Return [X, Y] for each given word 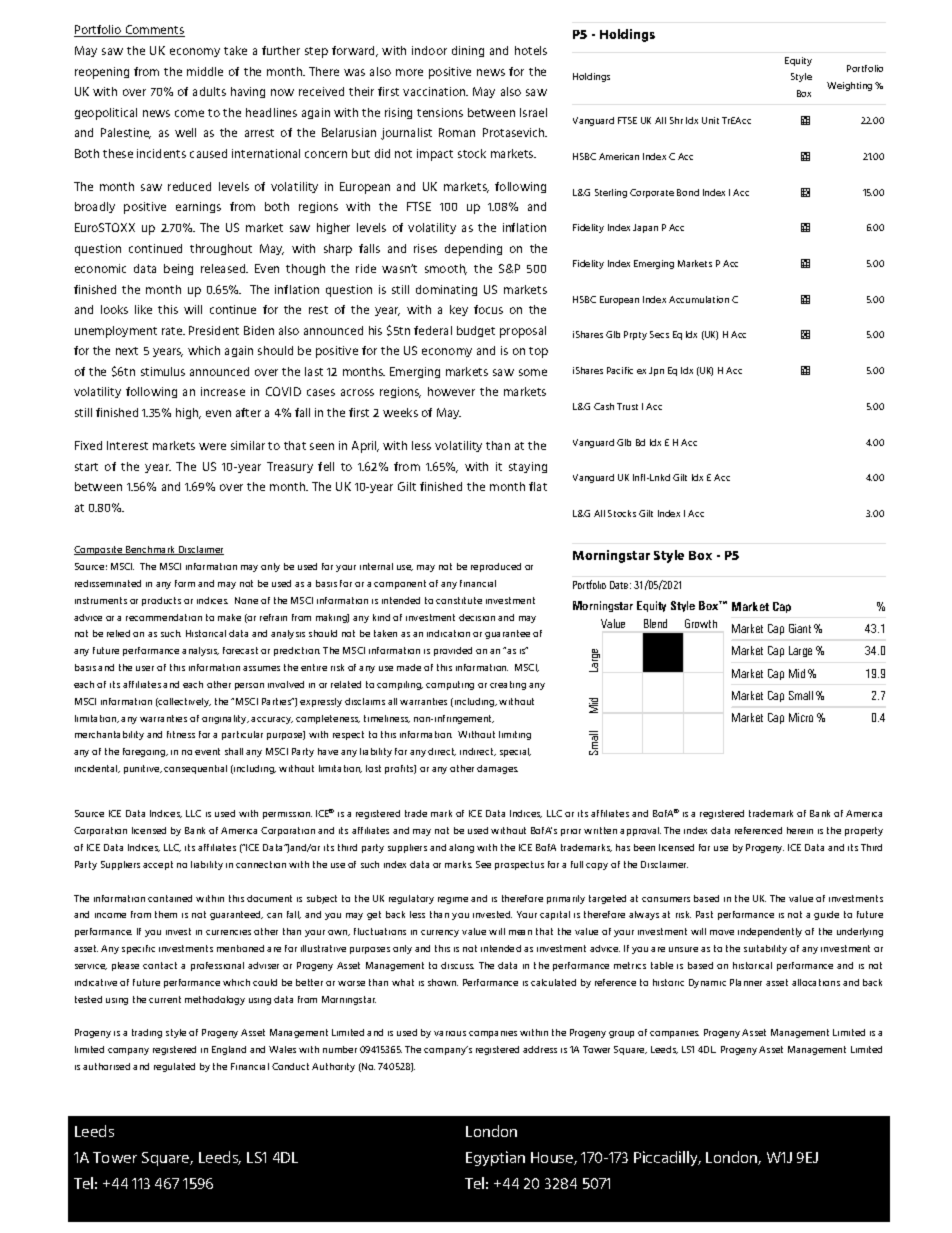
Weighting [849, 86]
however [451, 391]
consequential [195, 769]
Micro [801, 717]
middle [205, 71]
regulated [174, 1067]
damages [497, 769]
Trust [627, 406]
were [212, 446]
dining [468, 51]
